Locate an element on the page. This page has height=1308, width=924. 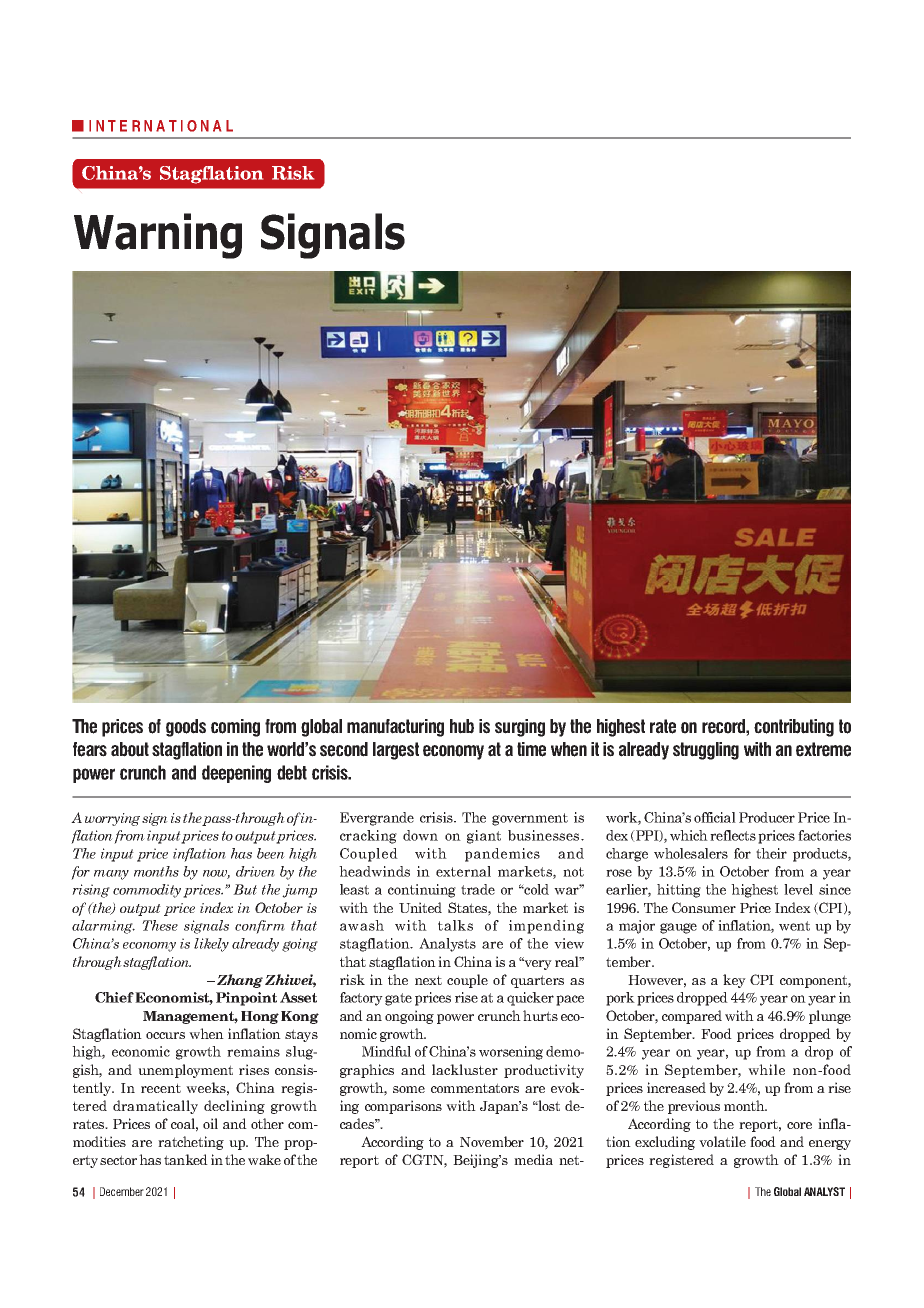
Consumer is located at coordinates (704, 907).
